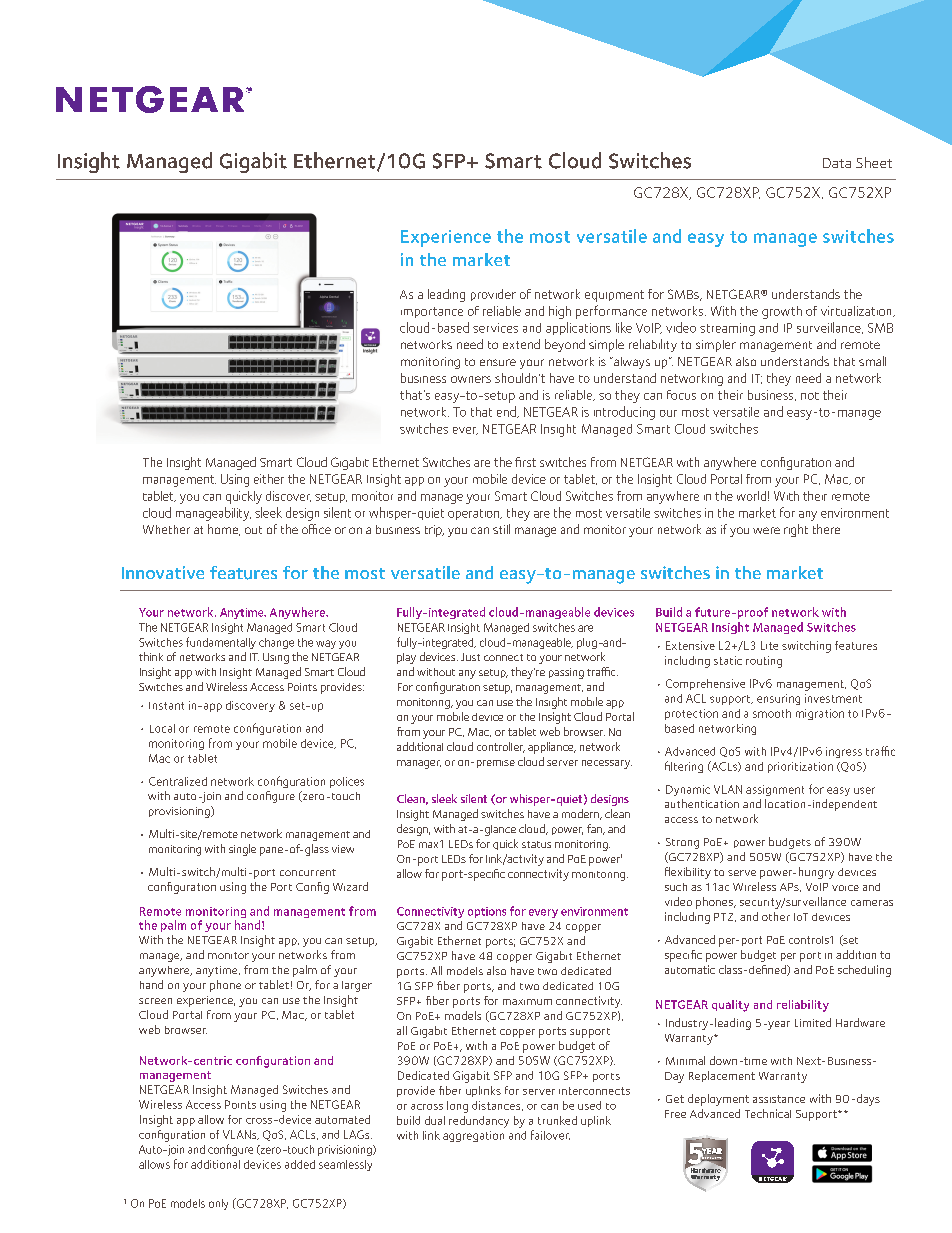 The image size is (952, 1233). Describe the element at coordinates (221, 643) in the document. I see `fundamentally` at that location.
